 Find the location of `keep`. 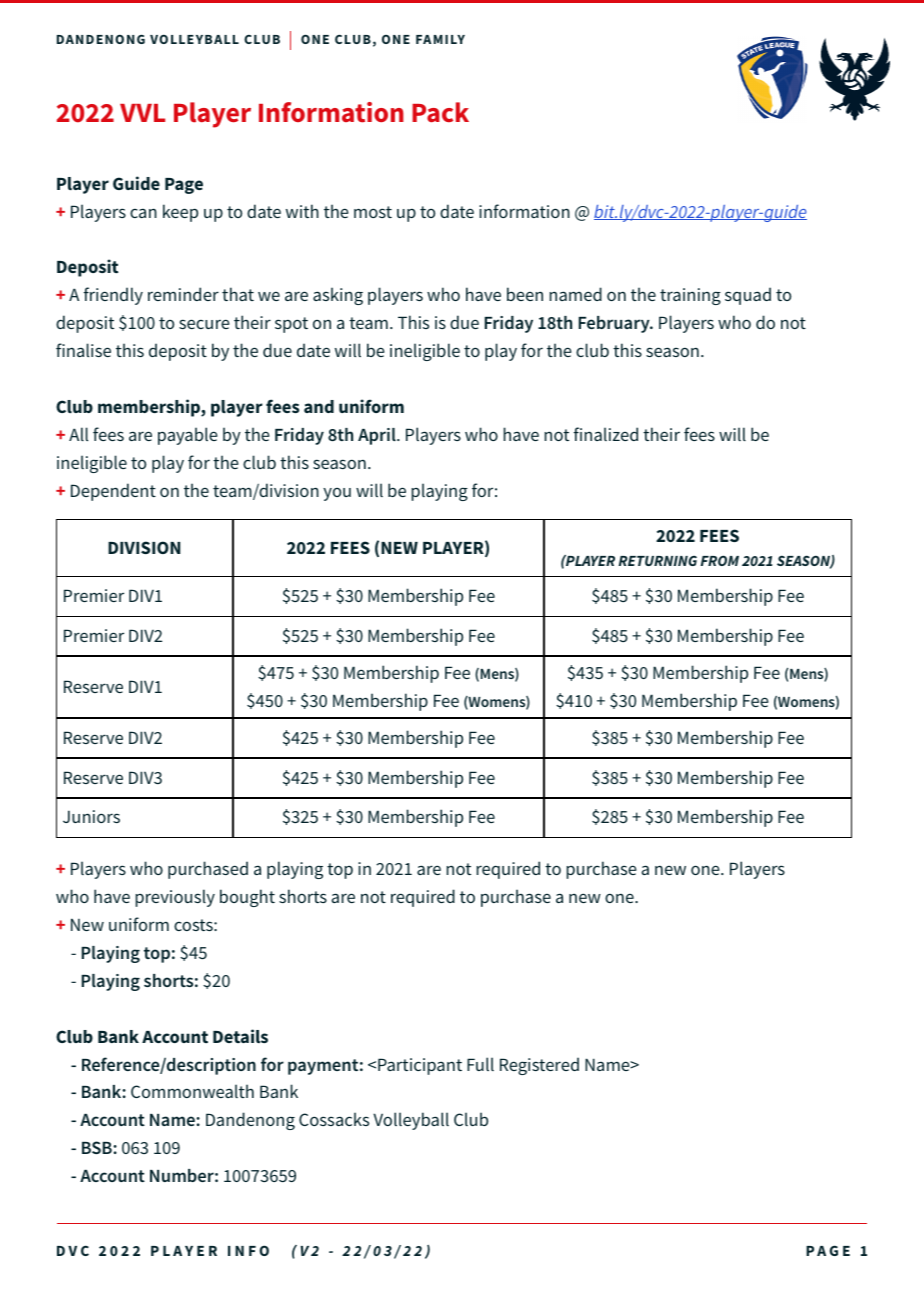

keep is located at coordinates (180, 213).
